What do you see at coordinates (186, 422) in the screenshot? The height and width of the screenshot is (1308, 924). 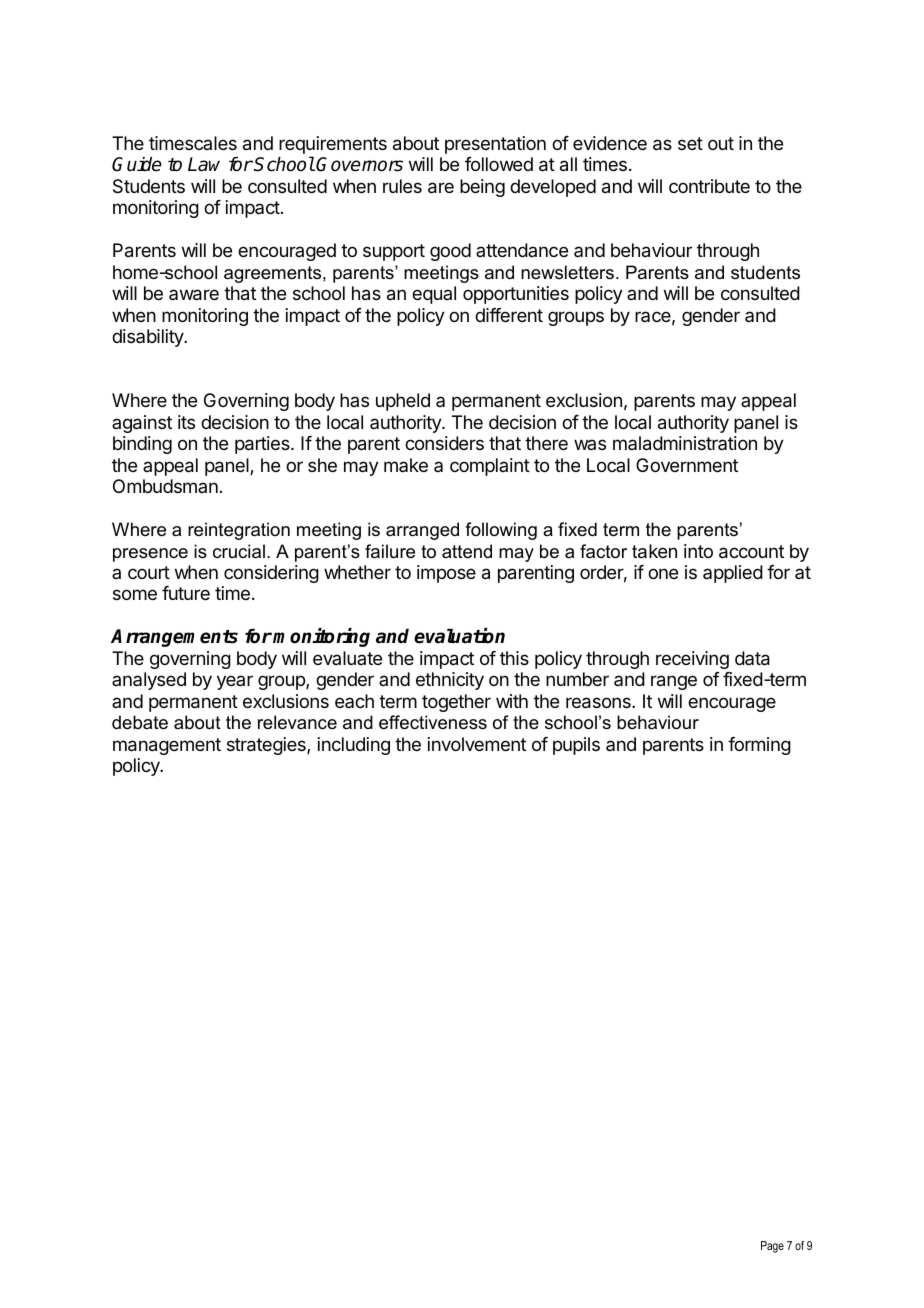 I see `its` at bounding box center [186, 422].
